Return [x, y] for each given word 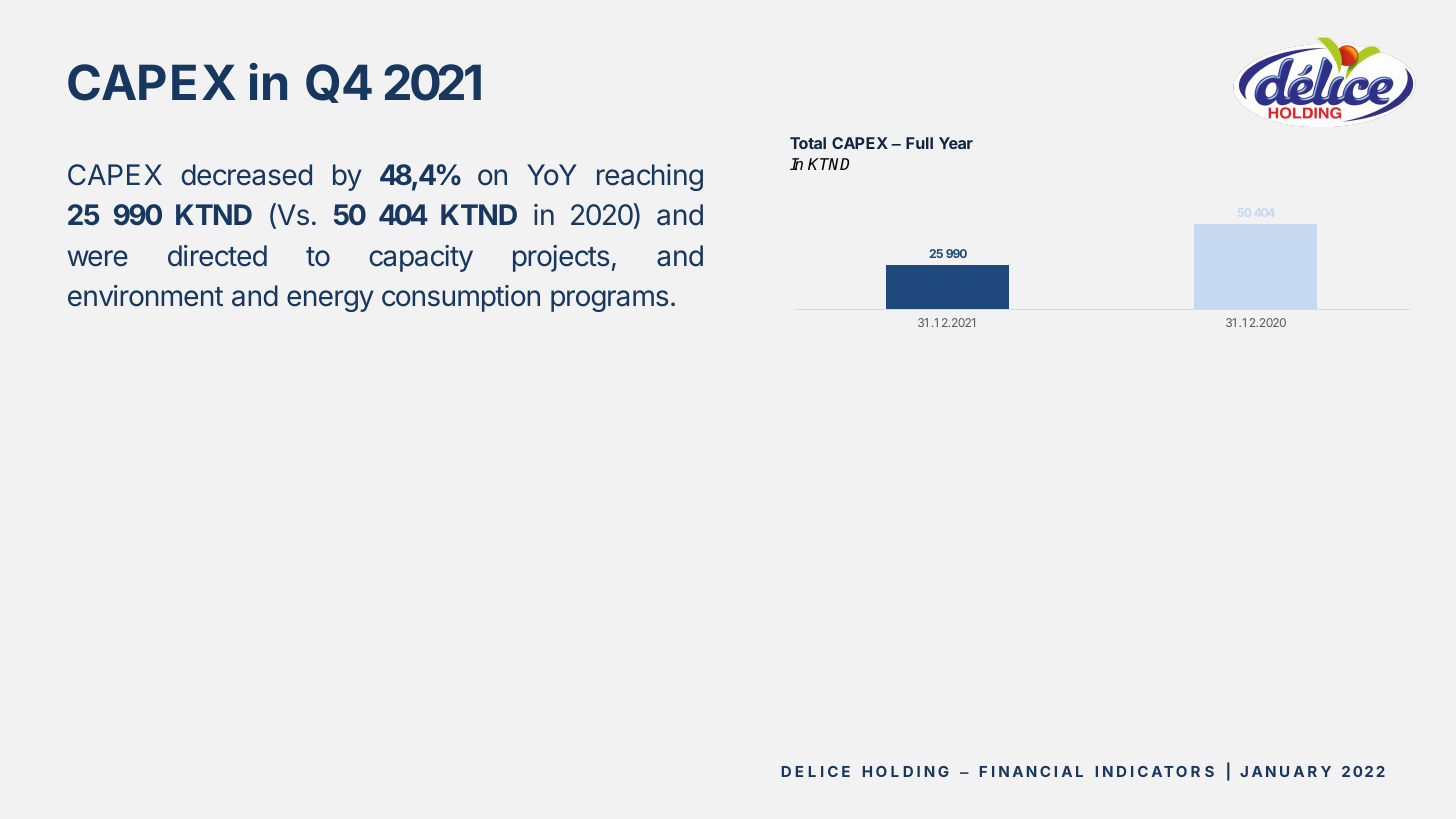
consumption [461, 298]
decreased [246, 175]
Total [808, 143]
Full [919, 143]
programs [609, 301]
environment [145, 296]
